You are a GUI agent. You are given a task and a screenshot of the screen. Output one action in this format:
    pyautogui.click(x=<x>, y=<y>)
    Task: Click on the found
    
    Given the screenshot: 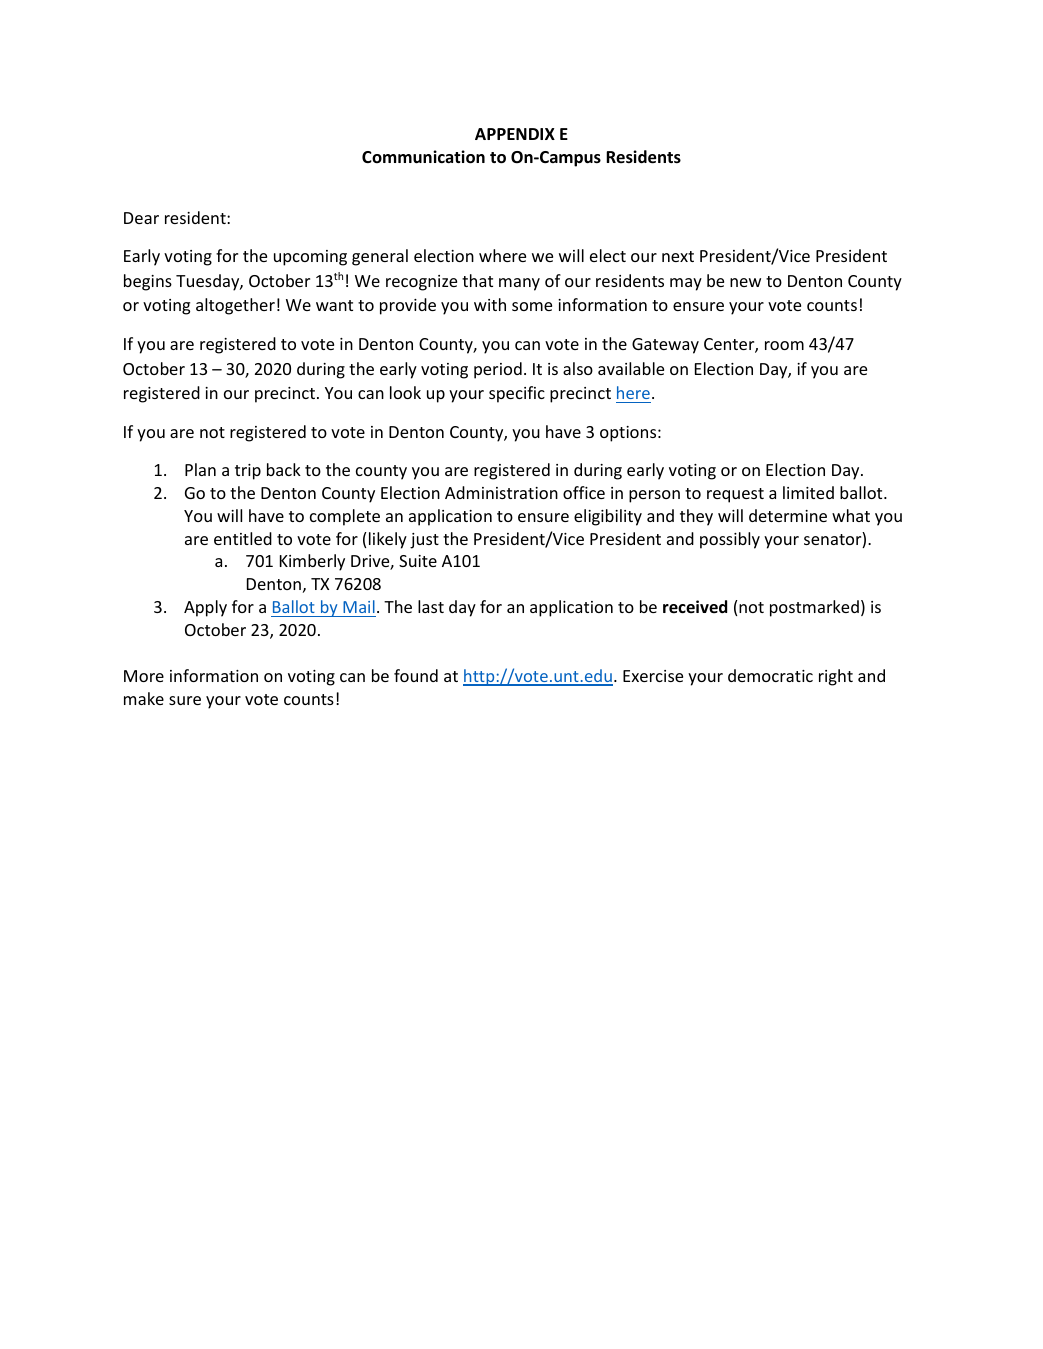 What is the action you would take?
    pyautogui.click(x=416, y=675)
